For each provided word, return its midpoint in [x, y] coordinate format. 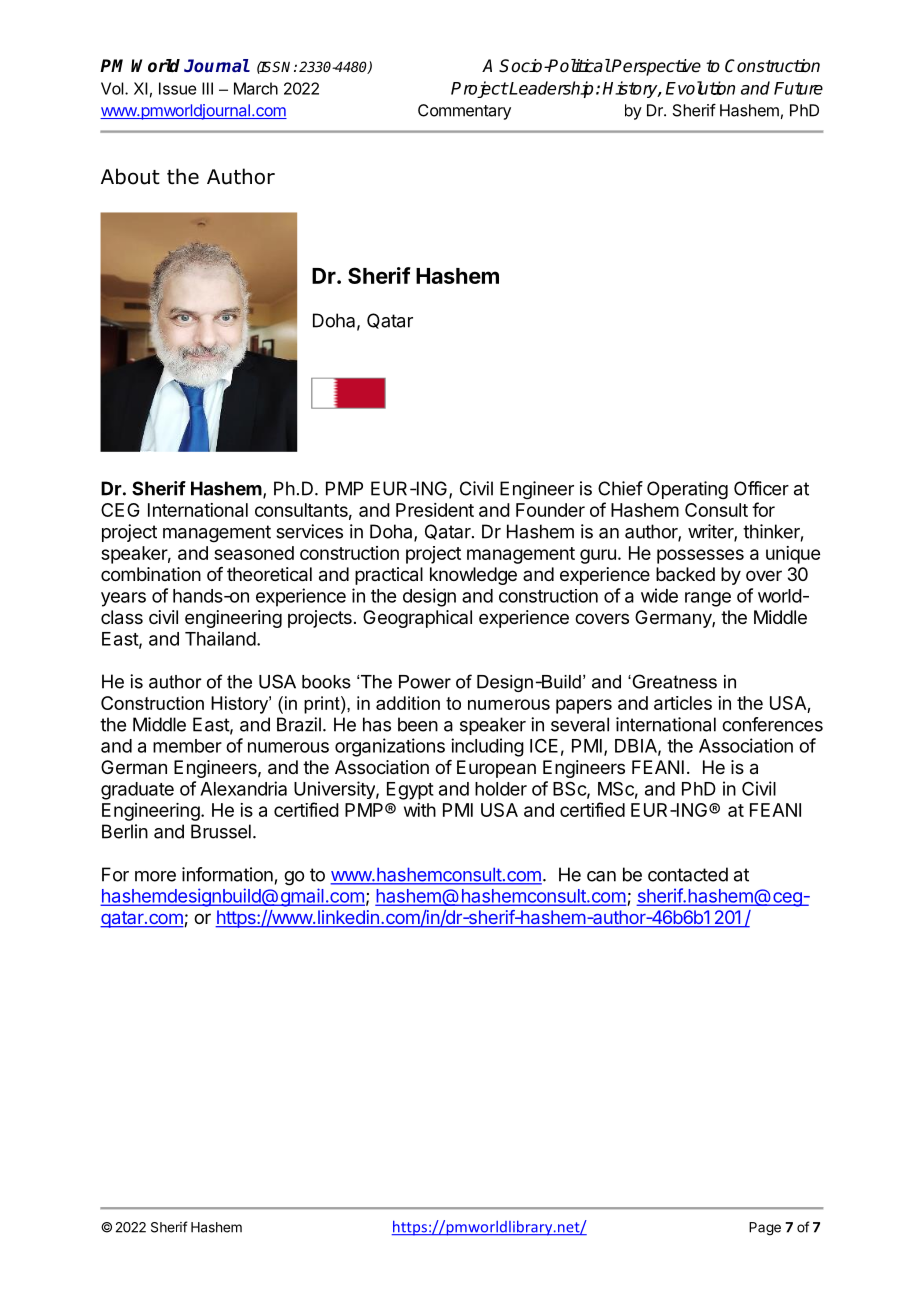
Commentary [464, 112]
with [420, 810]
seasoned [254, 553]
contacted [688, 874]
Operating [687, 490]
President [435, 510]
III [207, 88]
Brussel [221, 831]
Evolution [700, 88]
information [227, 874]
